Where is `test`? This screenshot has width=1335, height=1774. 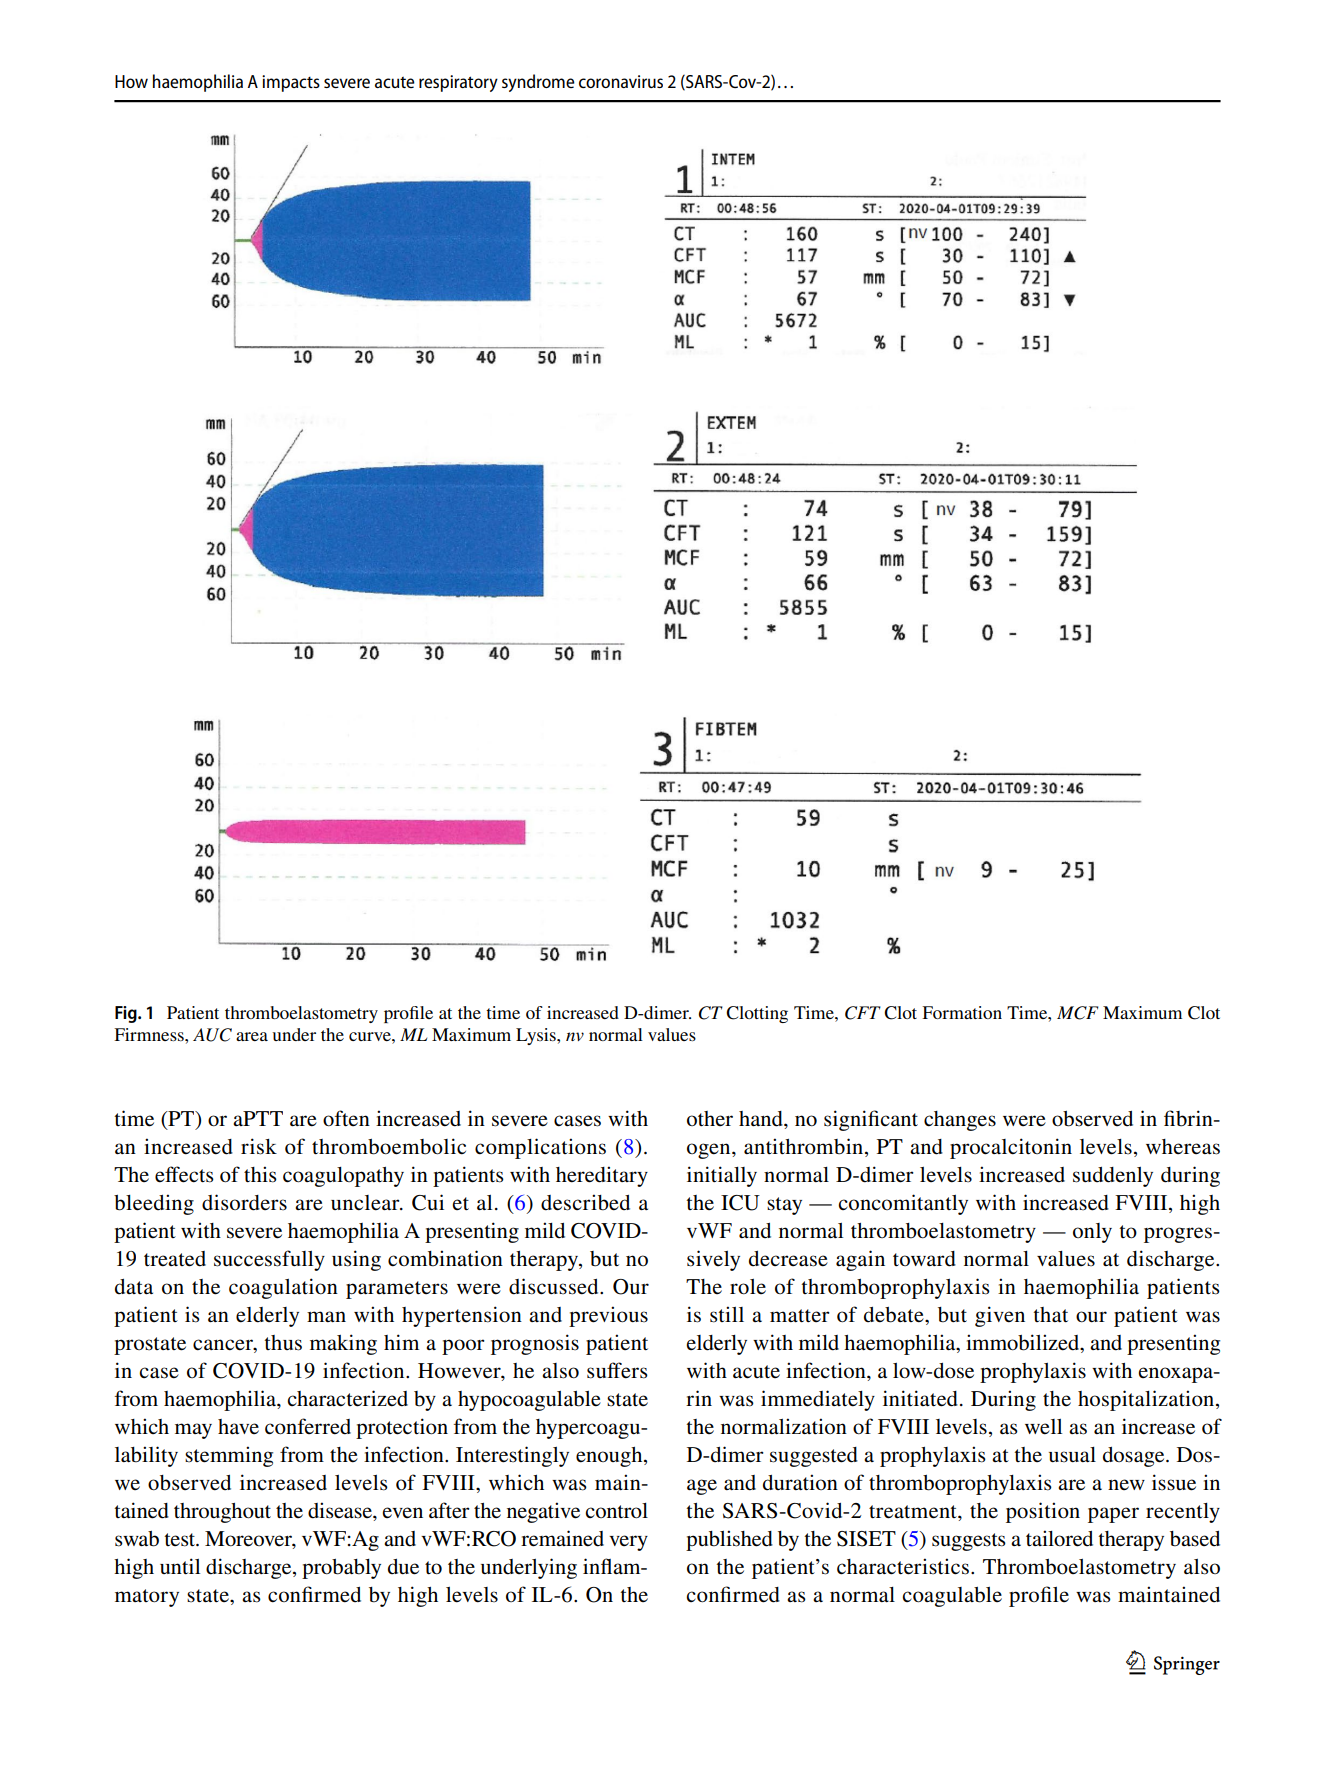
test is located at coordinates (180, 1540).
